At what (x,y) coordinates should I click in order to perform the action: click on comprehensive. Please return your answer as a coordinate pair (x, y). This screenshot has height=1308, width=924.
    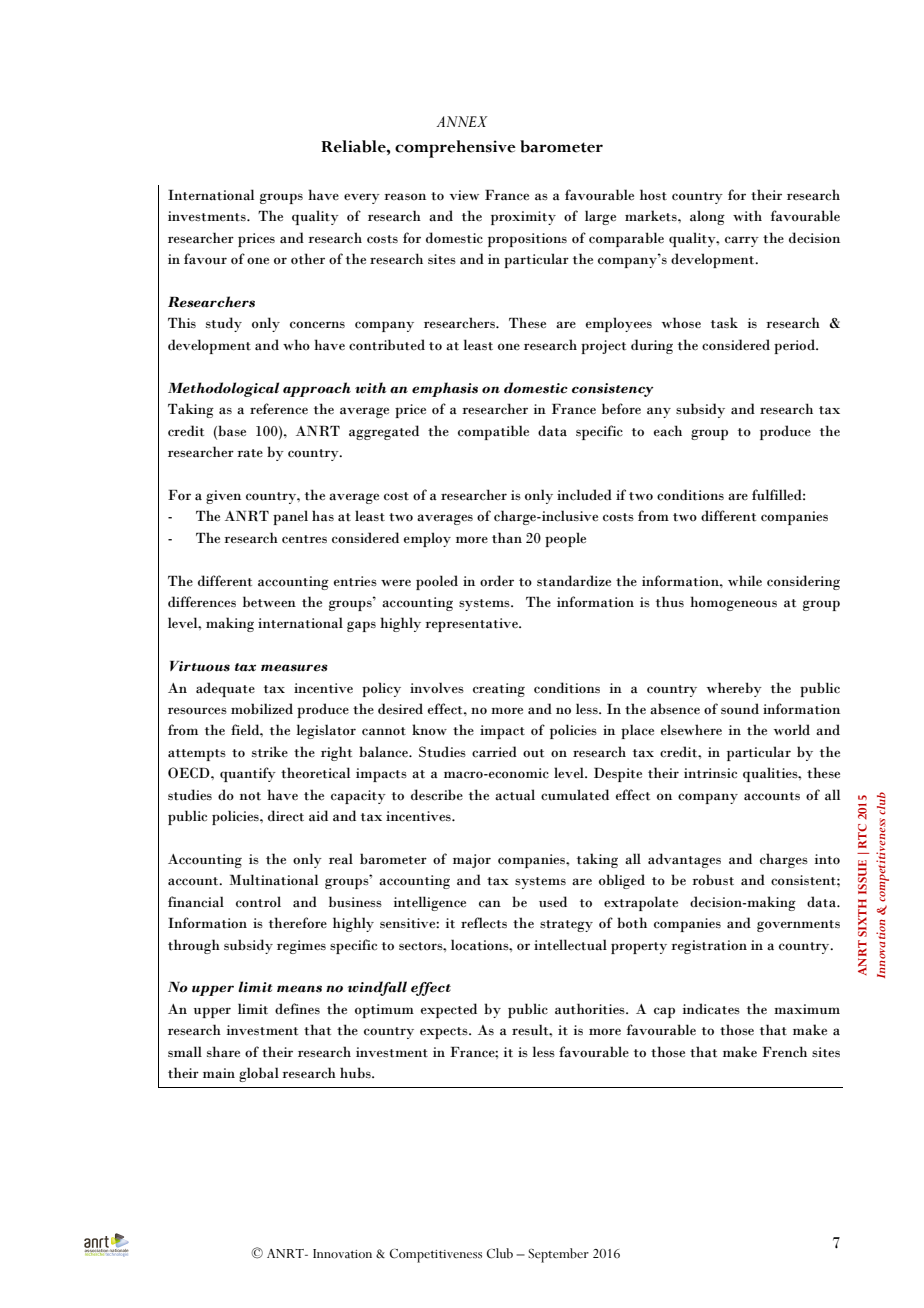
    Looking at the image, I should click on (455, 149).
